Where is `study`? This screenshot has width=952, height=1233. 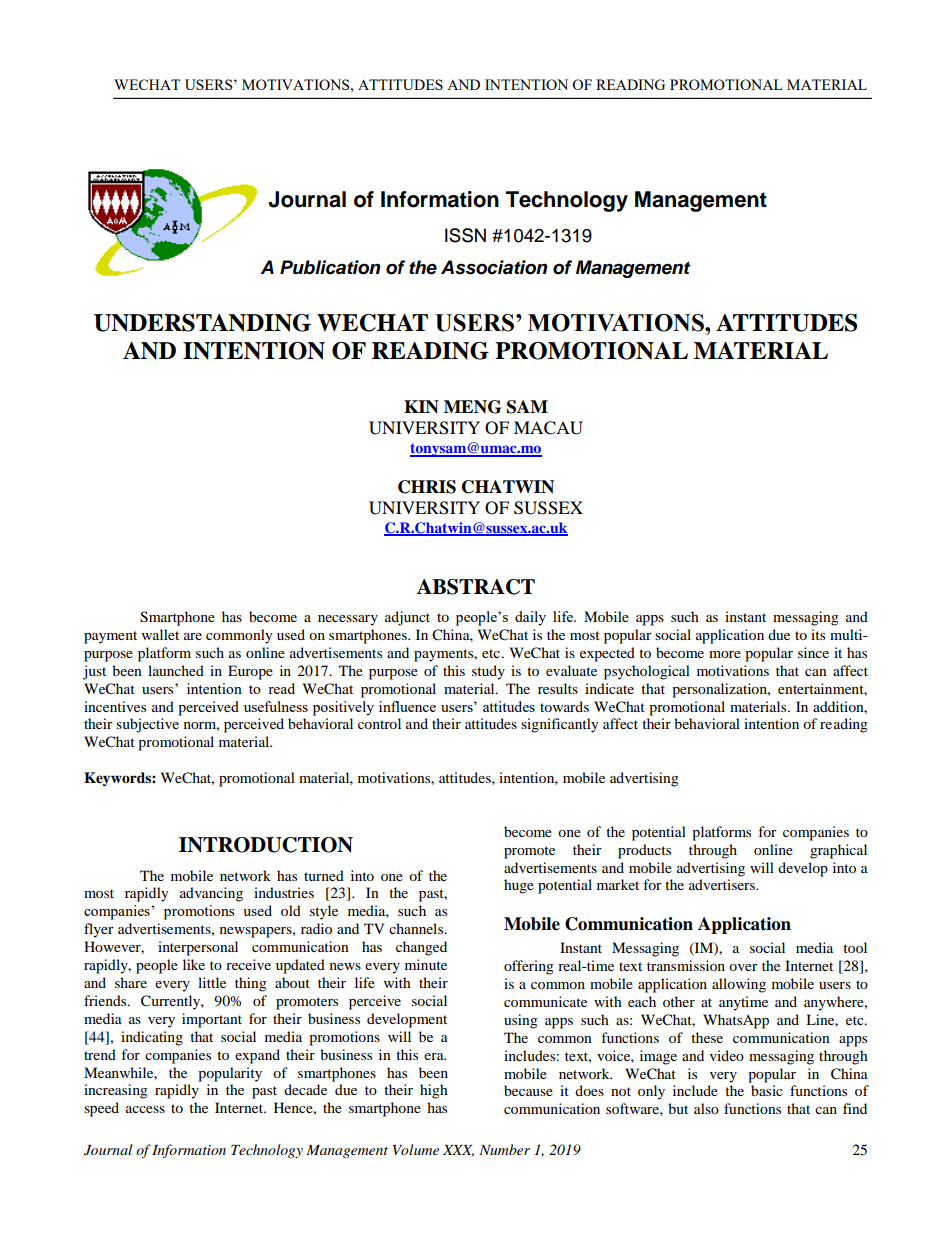
study is located at coordinates (488, 672).
